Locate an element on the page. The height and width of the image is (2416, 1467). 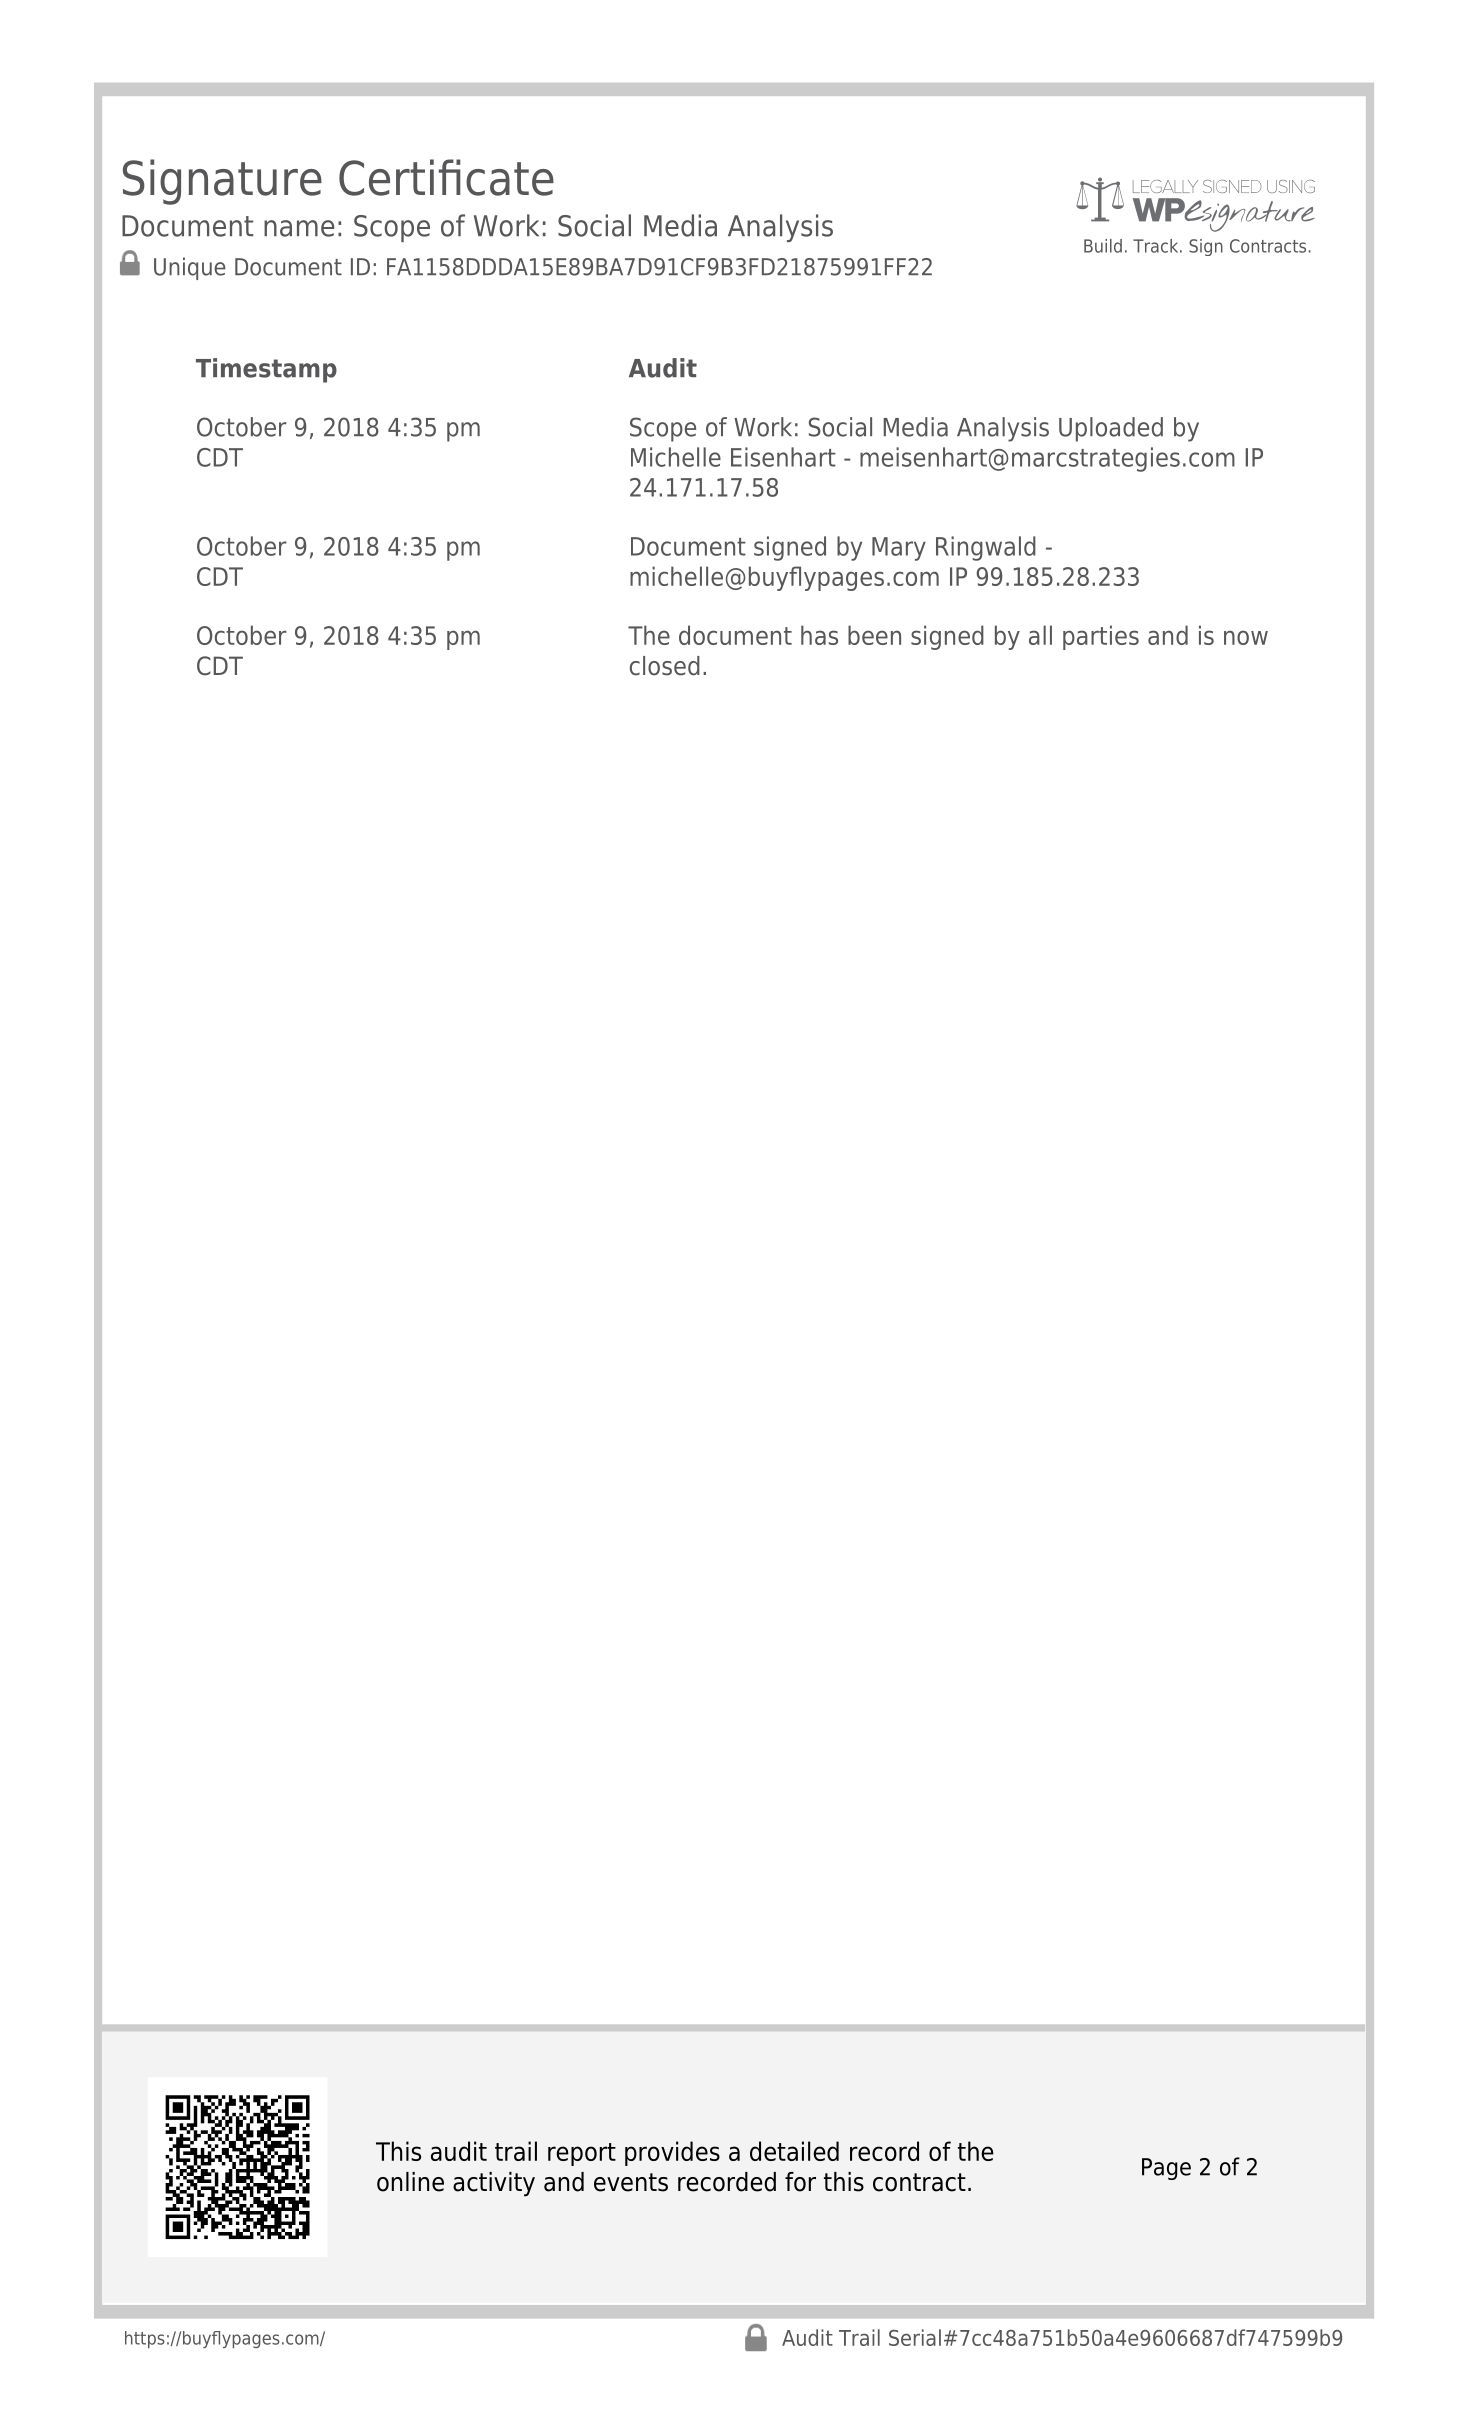
Build is located at coordinates (1103, 246).
